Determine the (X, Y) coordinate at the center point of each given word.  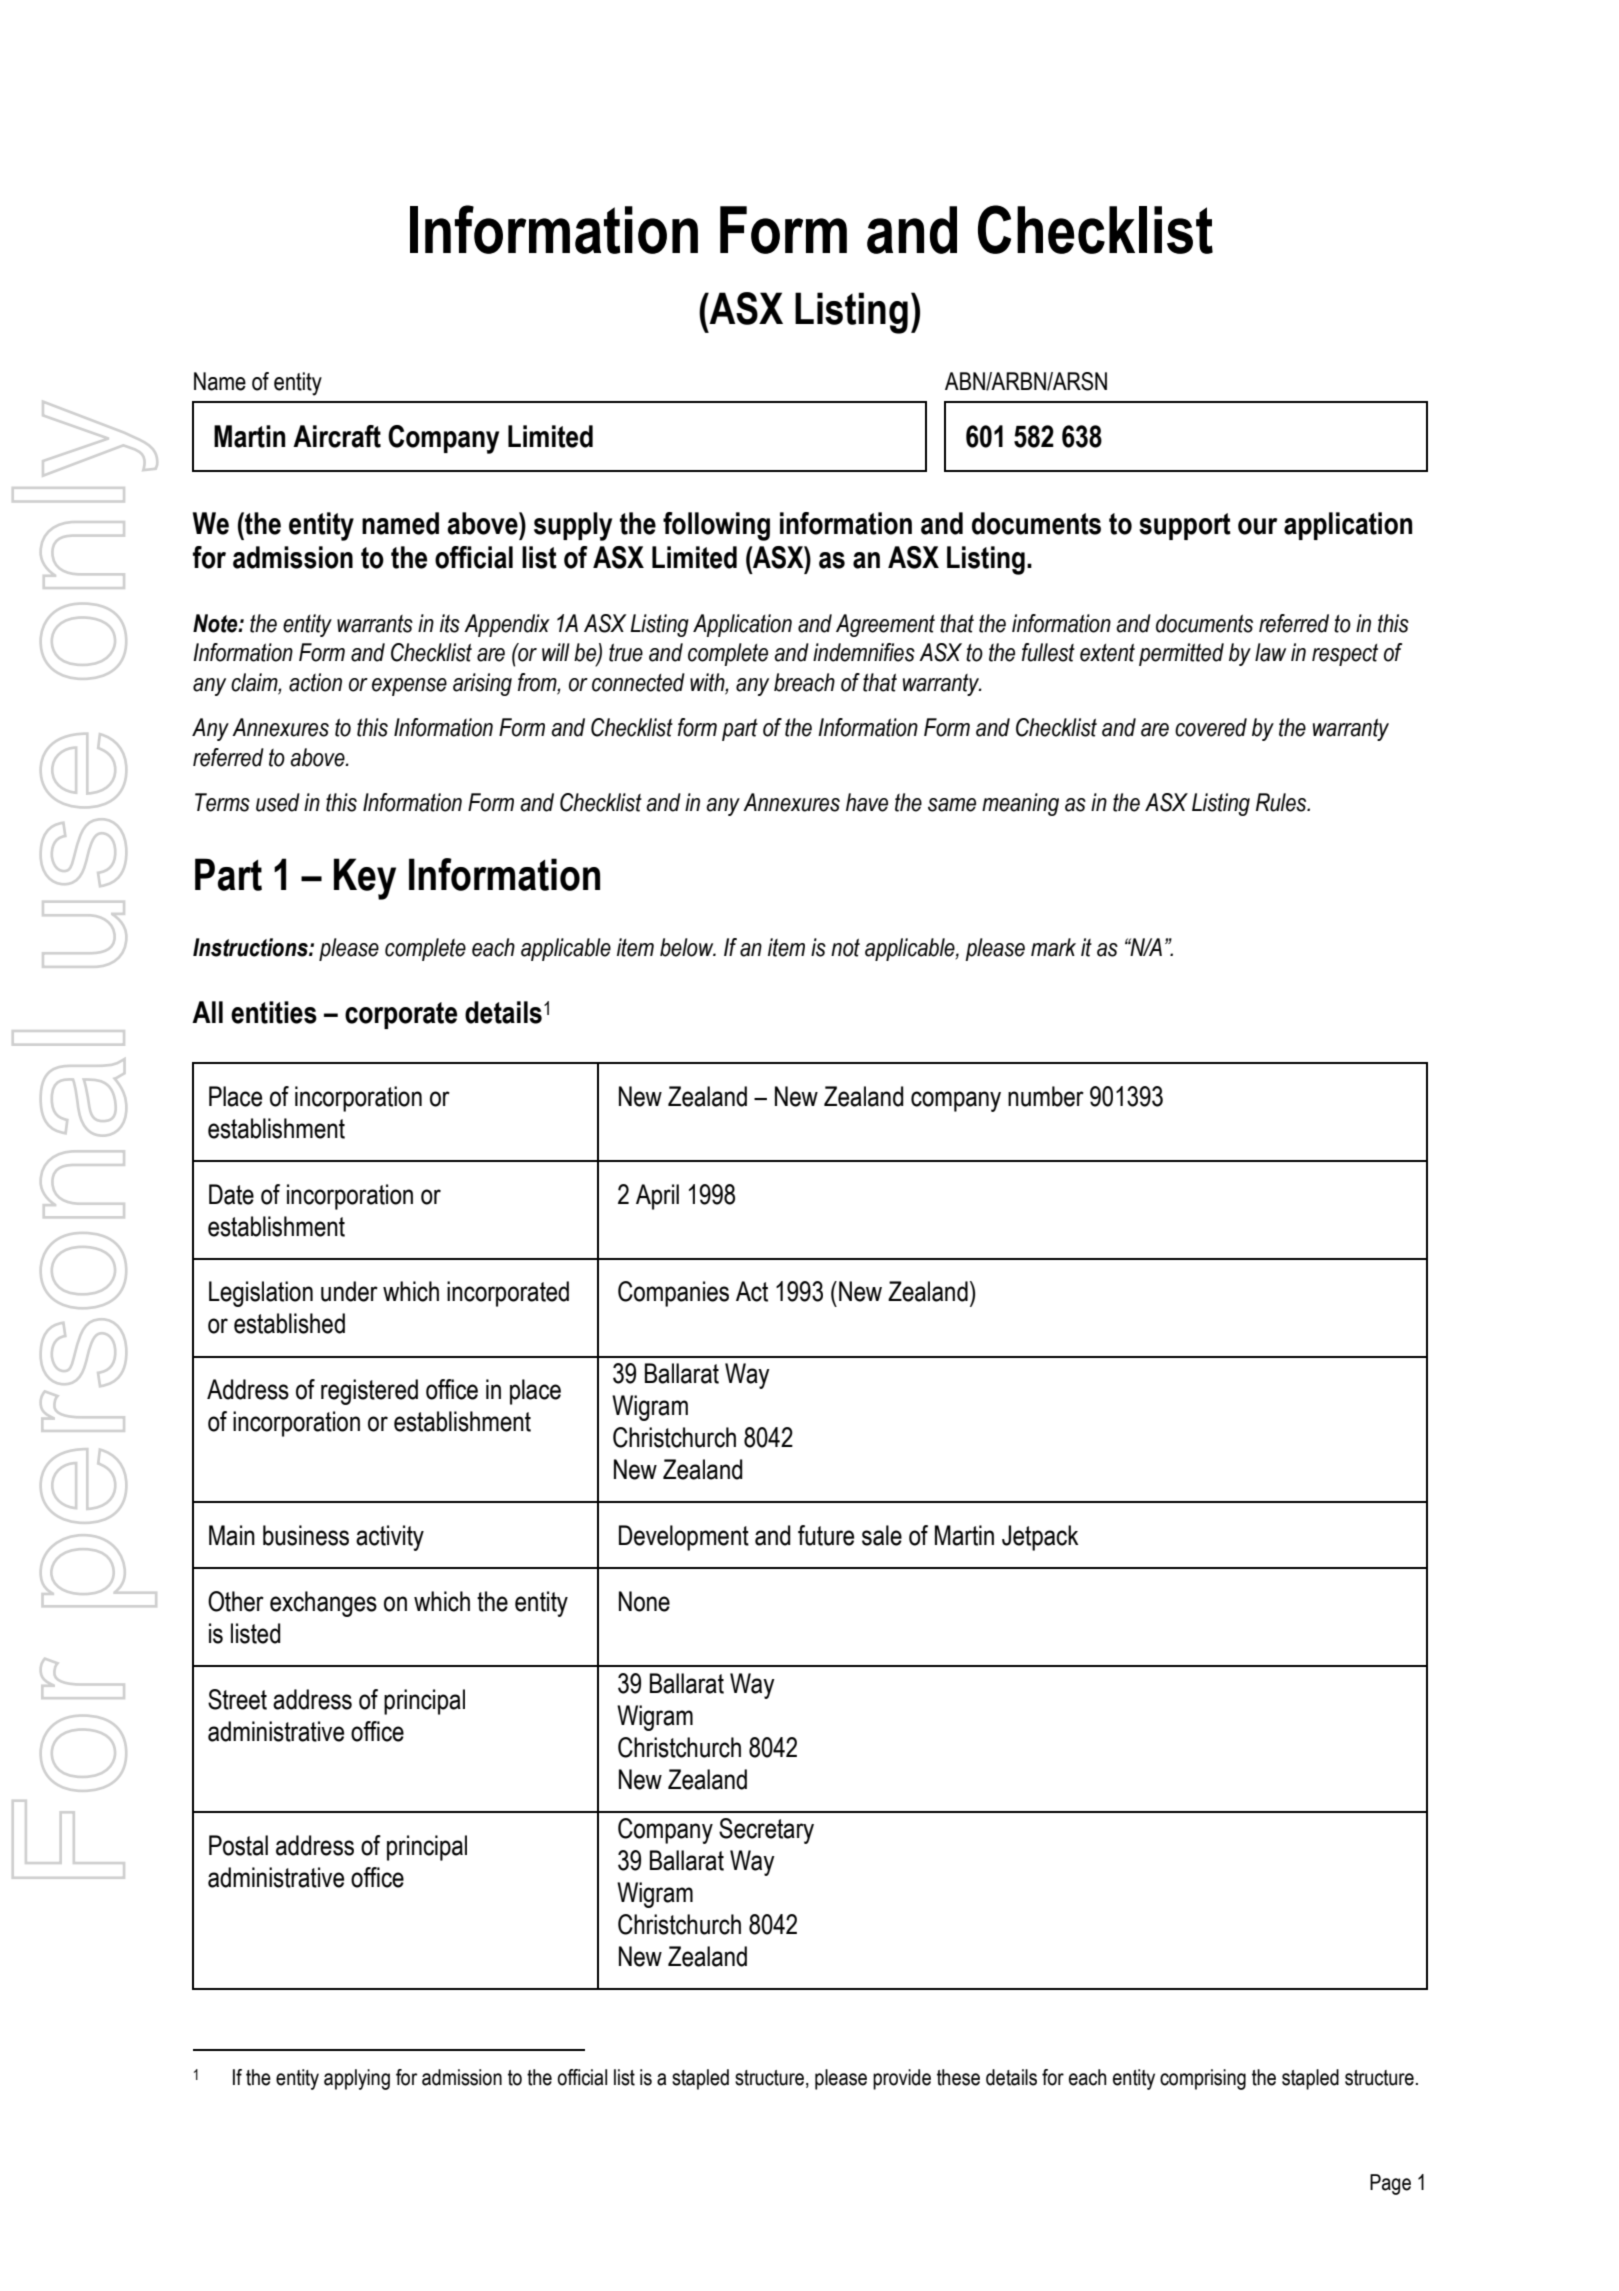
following (716, 526)
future (826, 1535)
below (688, 947)
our (1257, 526)
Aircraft (337, 436)
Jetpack (1040, 1538)
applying (357, 2079)
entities (274, 1012)
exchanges (323, 1604)
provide (902, 2079)
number (1046, 1096)
